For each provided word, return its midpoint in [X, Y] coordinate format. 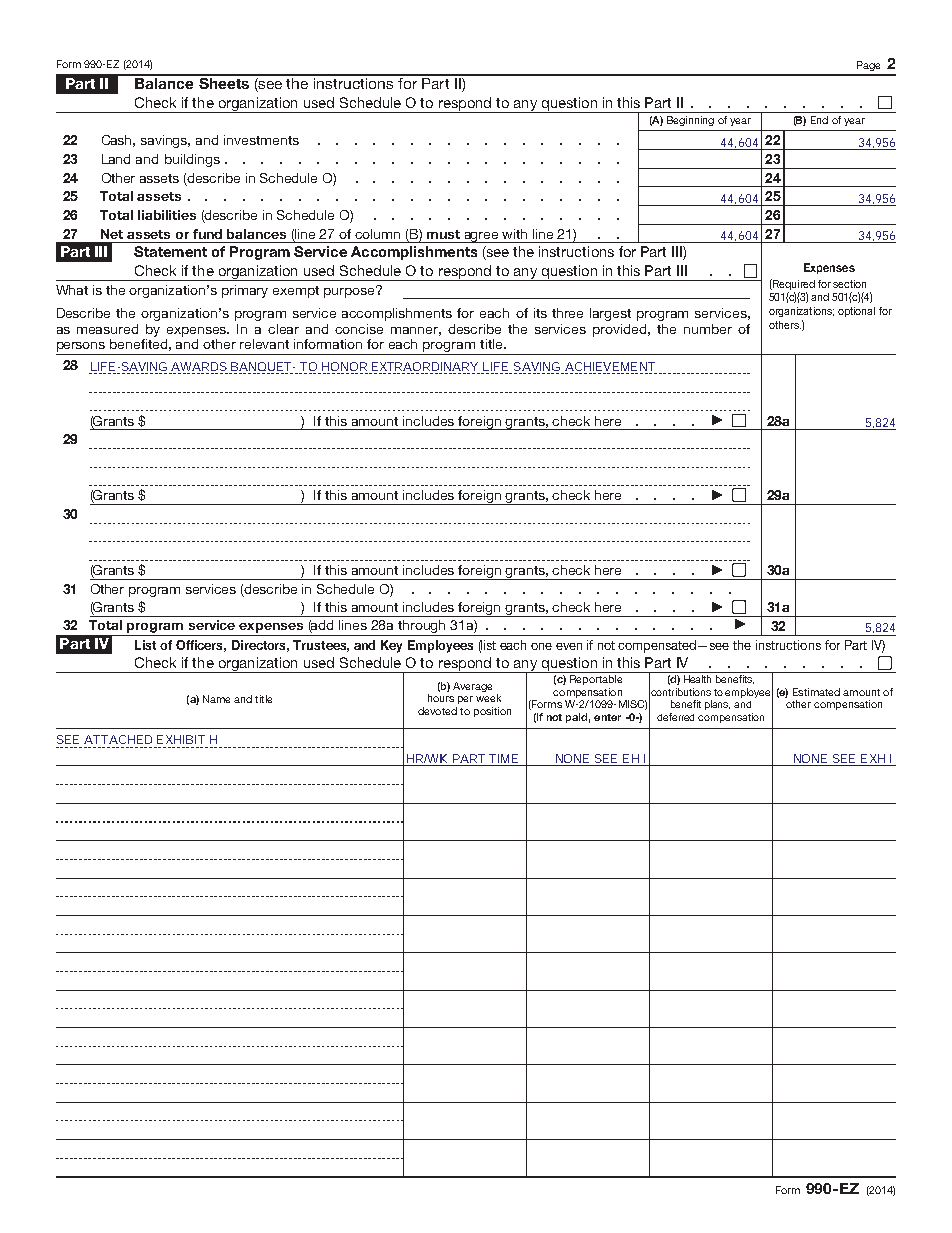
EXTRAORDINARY [425, 366]
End [819, 120]
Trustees [321, 646]
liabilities [167, 215]
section [849, 284]
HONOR [344, 366]
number [708, 329]
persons [82, 348]
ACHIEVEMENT [610, 366]
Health [697, 679]
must [443, 234]
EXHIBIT [181, 739]
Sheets [224, 82]
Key [391, 646]
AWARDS [199, 366]
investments [261, 140]
